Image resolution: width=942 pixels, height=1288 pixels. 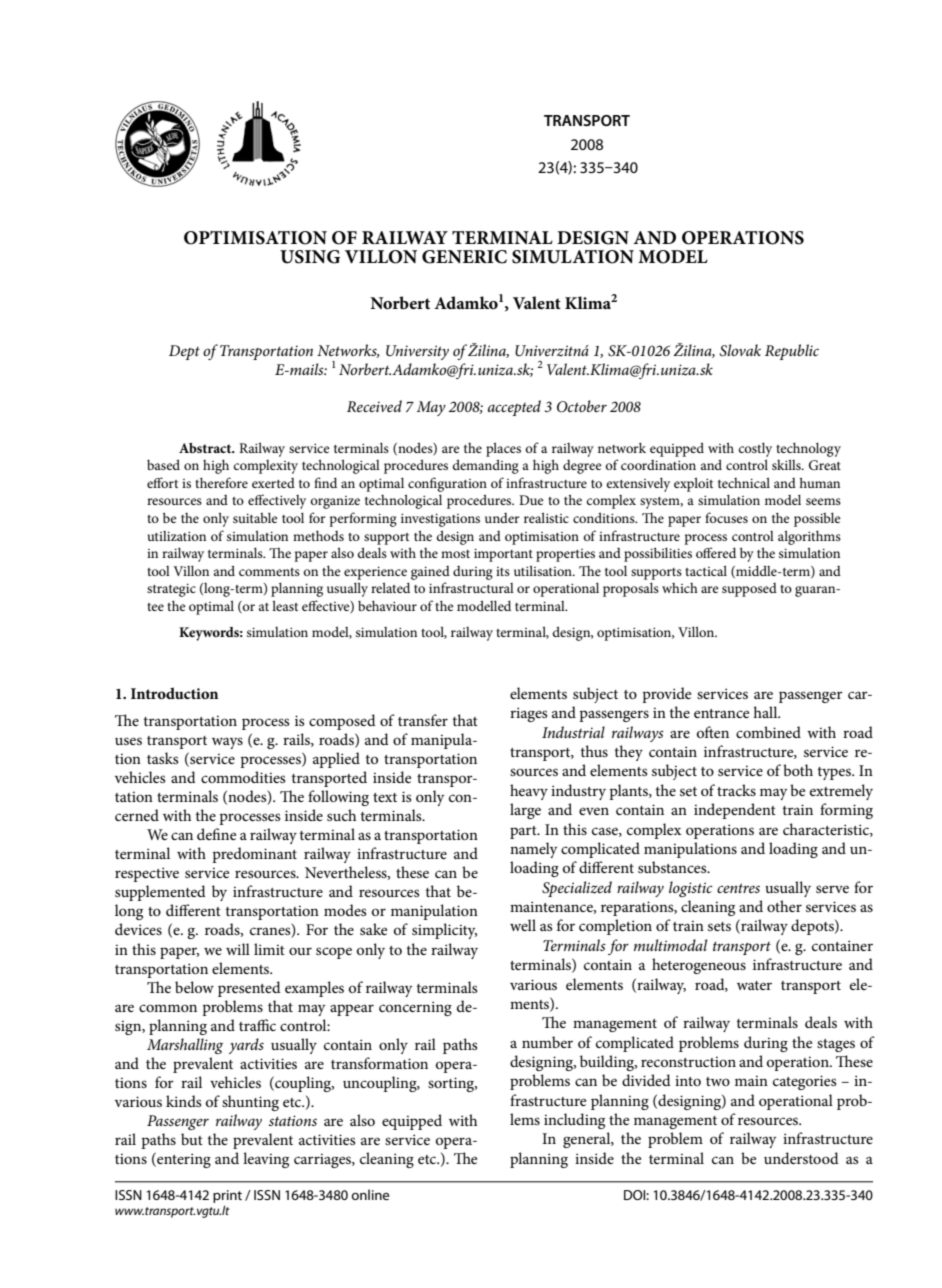 What do you see at coordinates (754, 985) in the document?
I see `water` at bounding box center [754, 985].
